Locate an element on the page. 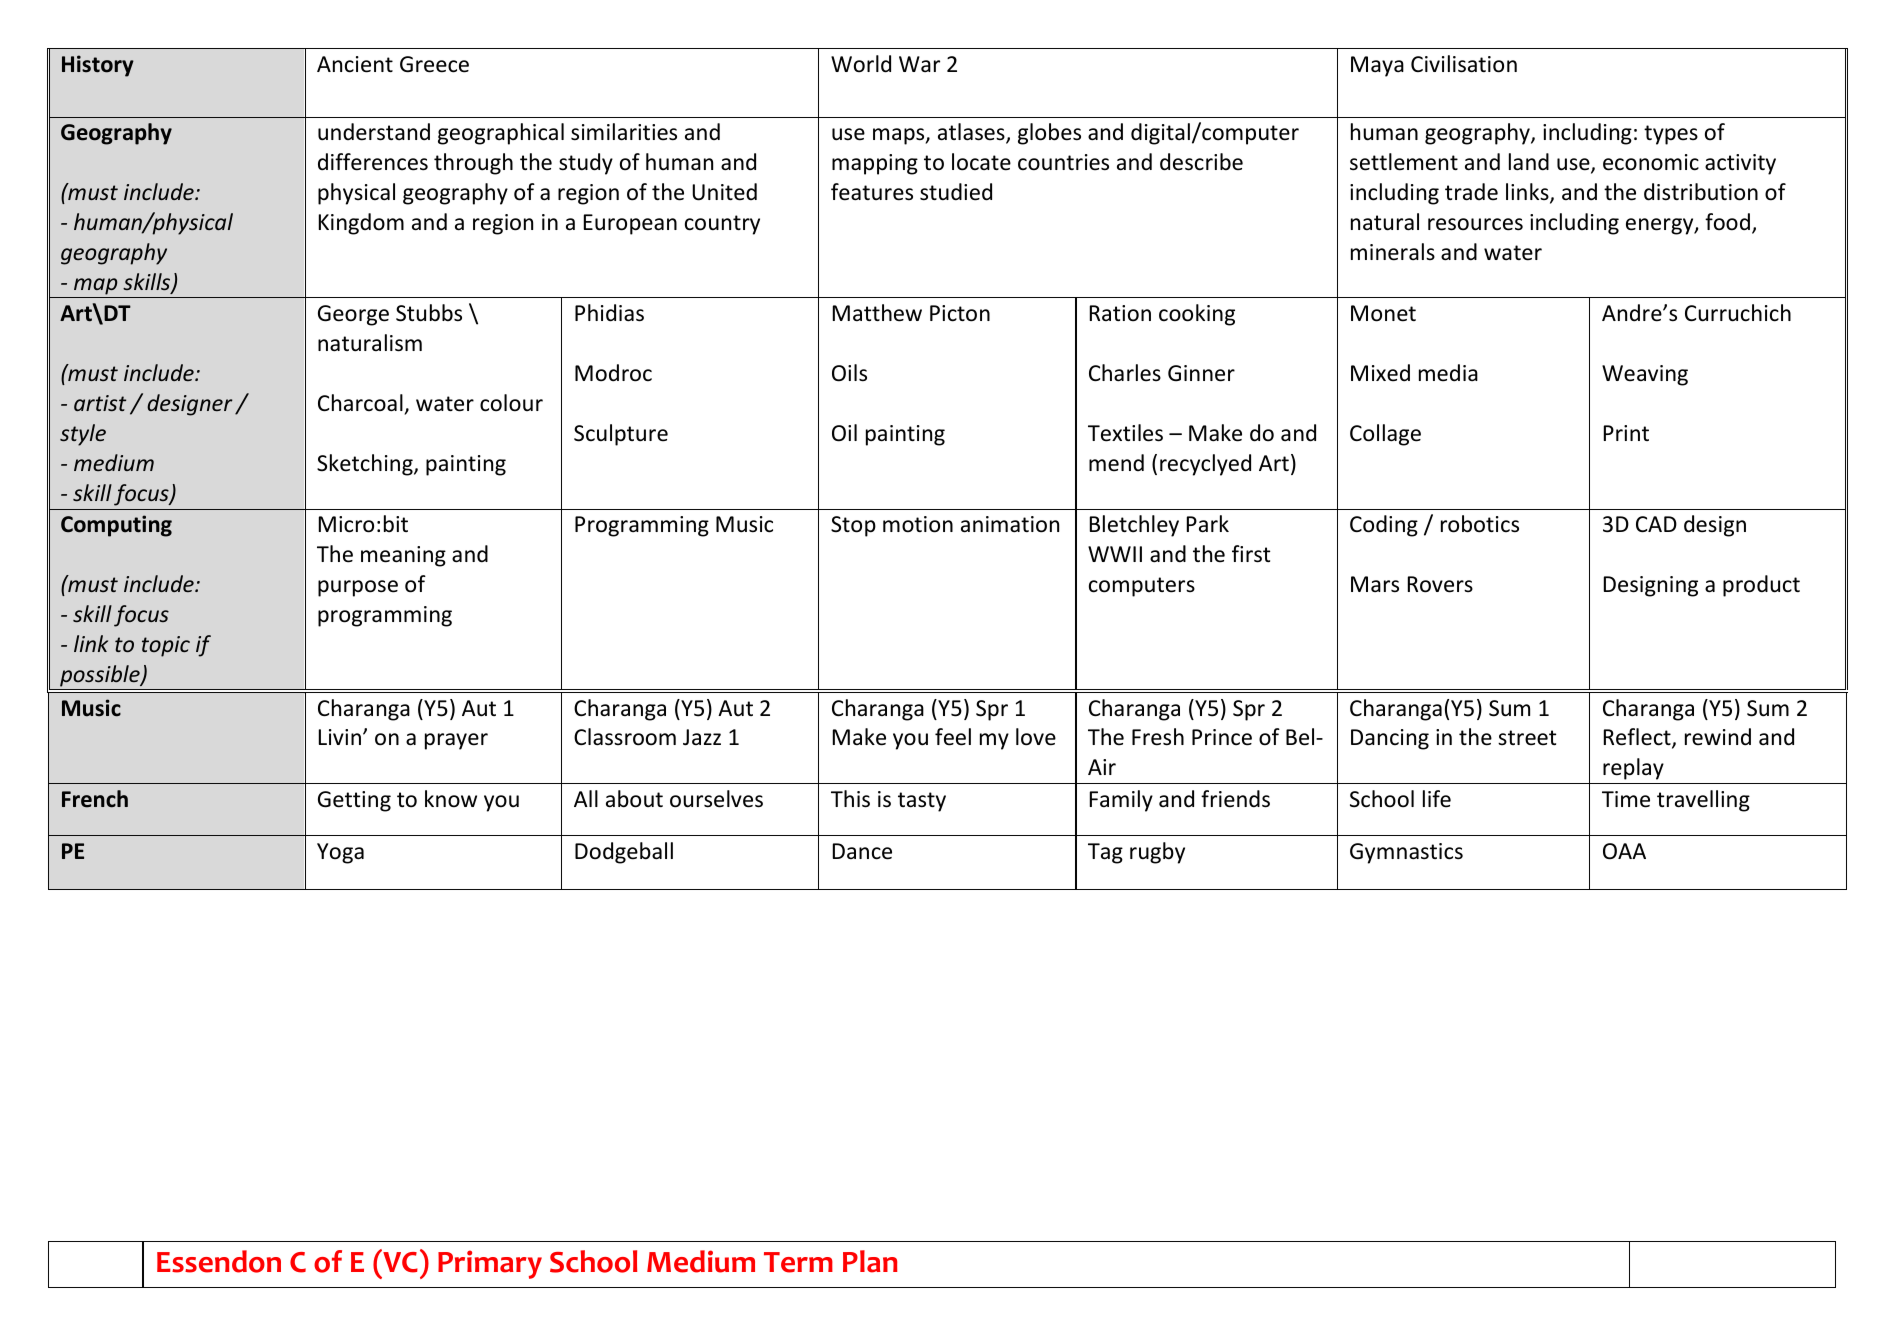 The height and width of the page is (1329, 1879). Ancient is located at coordinates (355, 64).
